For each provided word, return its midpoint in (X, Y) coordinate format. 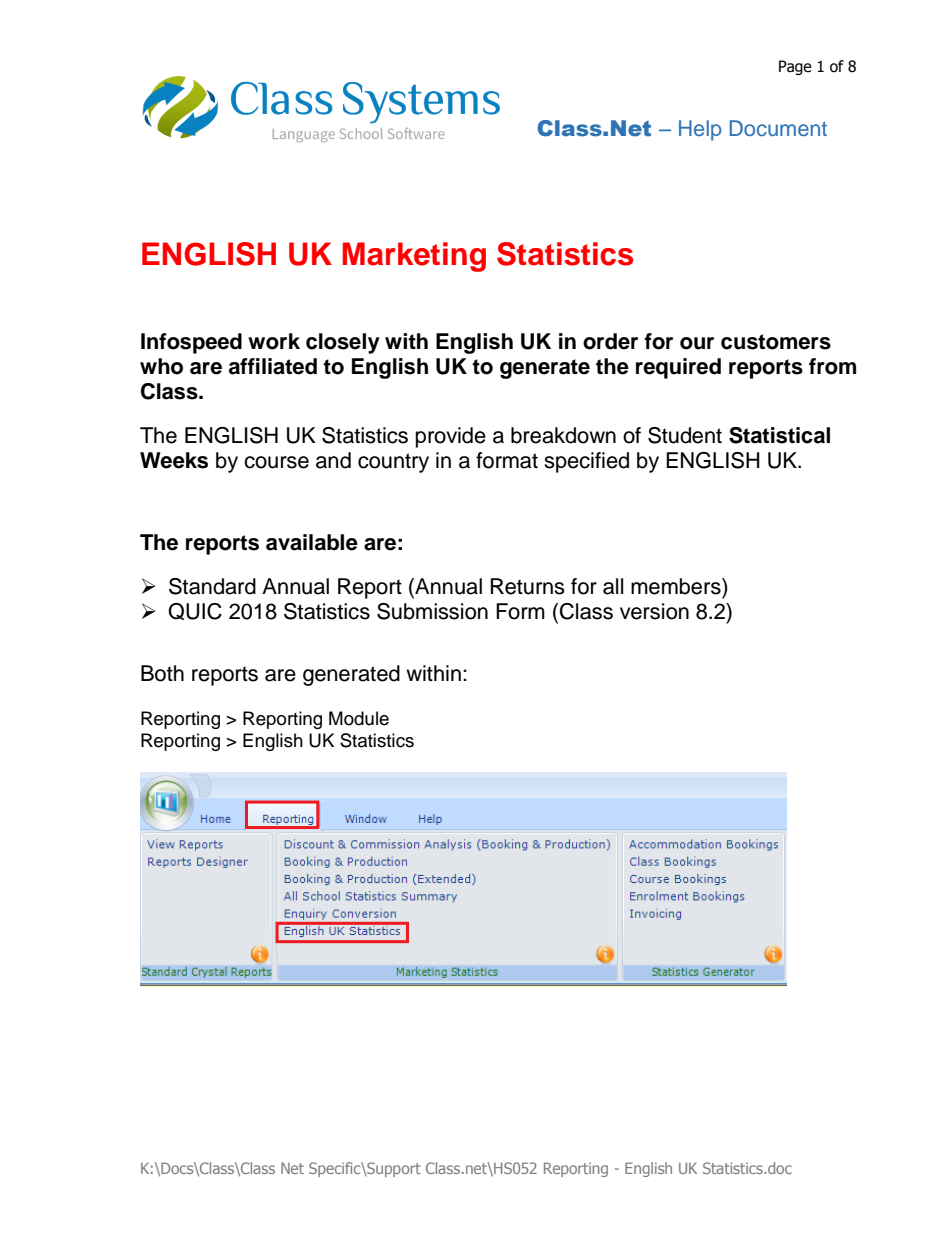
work (274, 341)
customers (776, 342)
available (312, 542)
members (677, 586)
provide (451, 437)
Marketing (414, 257)
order (610, 341)
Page (795, 67)
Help (700, 130)
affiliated (273, 366)
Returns (527, 586)
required (678, 368)
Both (162, 673)
